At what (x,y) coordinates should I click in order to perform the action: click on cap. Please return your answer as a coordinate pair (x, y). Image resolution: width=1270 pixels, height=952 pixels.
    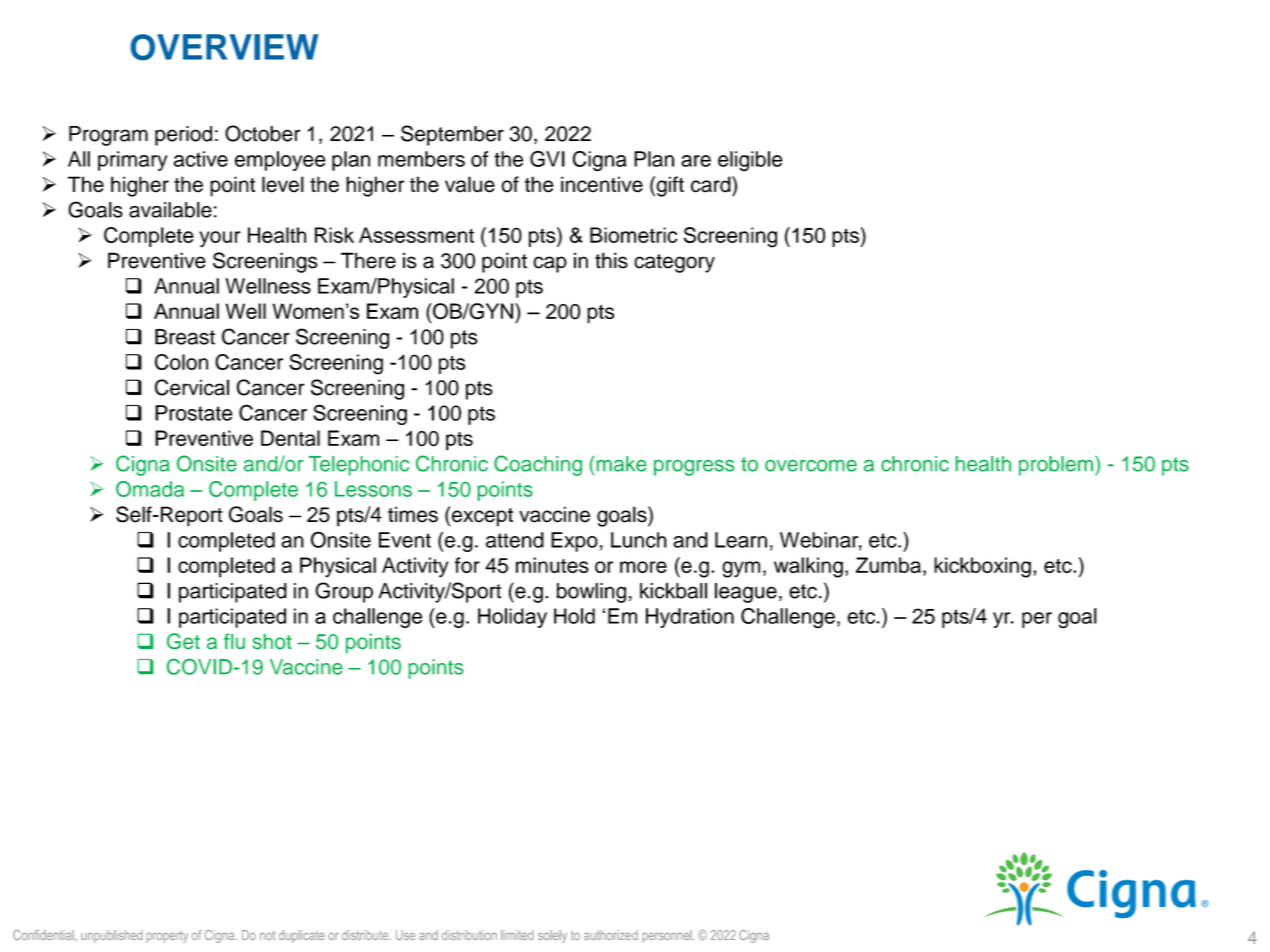
    Looking at the image, I should click on (550, 264).
